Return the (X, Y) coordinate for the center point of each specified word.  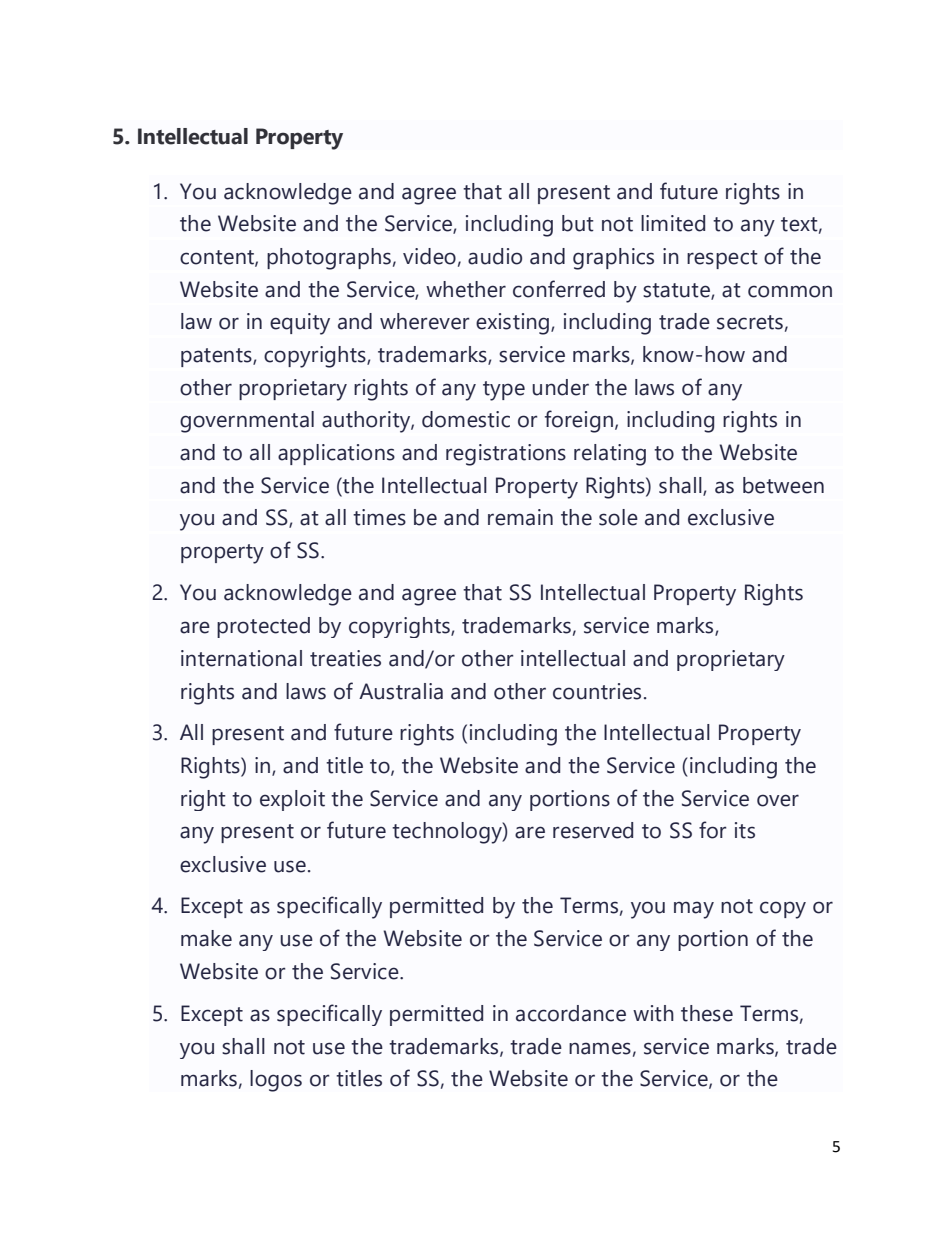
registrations (506, 455)
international (241, 658)
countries (597, 691)
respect (722, 259)
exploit (292, 800)
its (745, 830)
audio (495, 256)
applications (336, 454)
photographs (329, 259)
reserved (593, 830)
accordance (571, 1013)
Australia (401, 691)
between (783, 485)
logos (276, 1081)
